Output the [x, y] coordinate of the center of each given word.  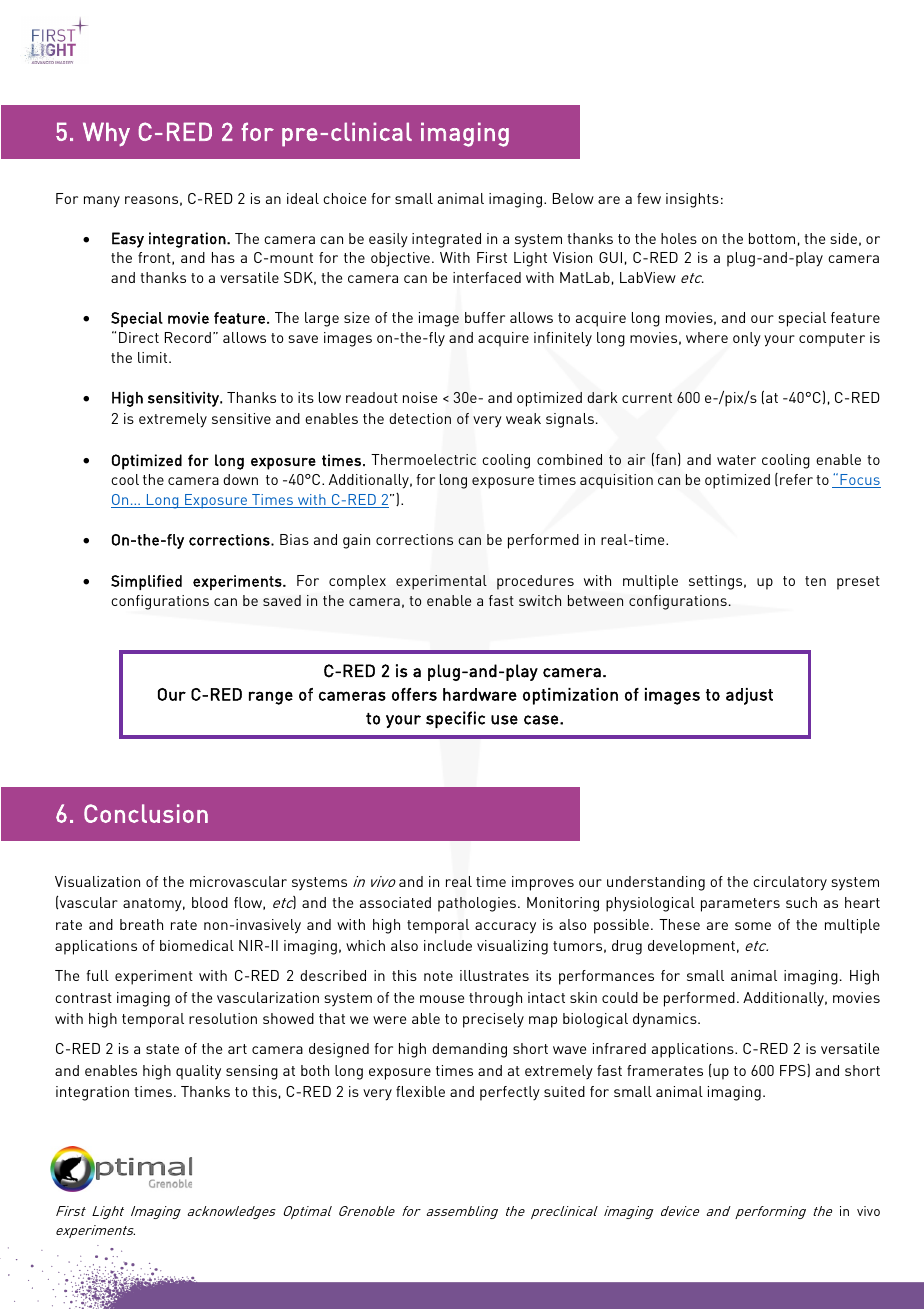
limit [154, 357]
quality [198, 1072]
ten [815, 581]
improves [543, 883]
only [747, 339]
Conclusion [146, 813]
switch [540, 600]
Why [106, 134]
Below [573, 198]
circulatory [790, 883]
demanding [469, 1050]
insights [692, 200]
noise [420, 397]
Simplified [146, 582]
